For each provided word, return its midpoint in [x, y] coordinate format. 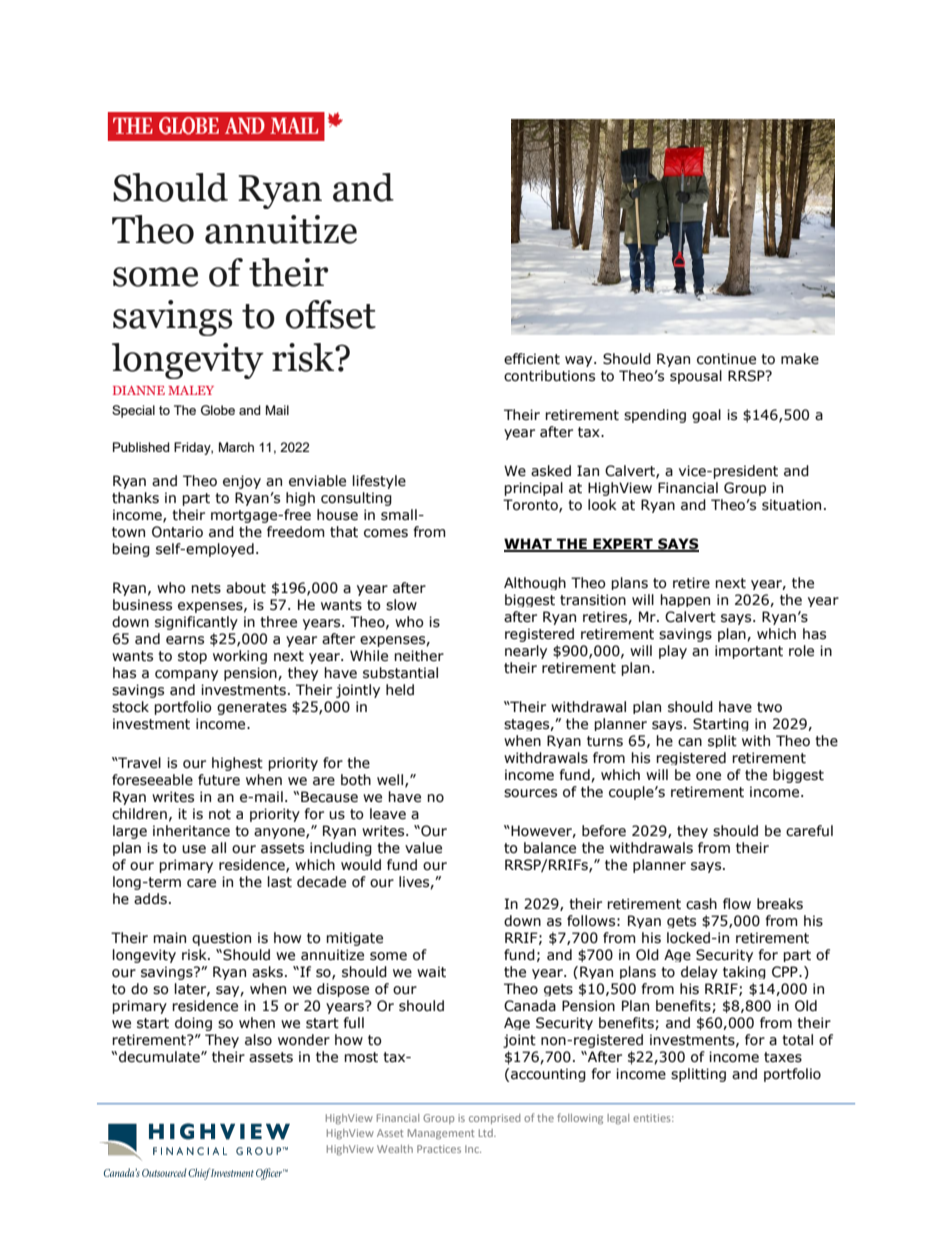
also [258, 1040]
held [400, 690]
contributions [549, 376]
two [769, 707]
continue [726, 359]
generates [252, 708]
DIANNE [139, 390]
